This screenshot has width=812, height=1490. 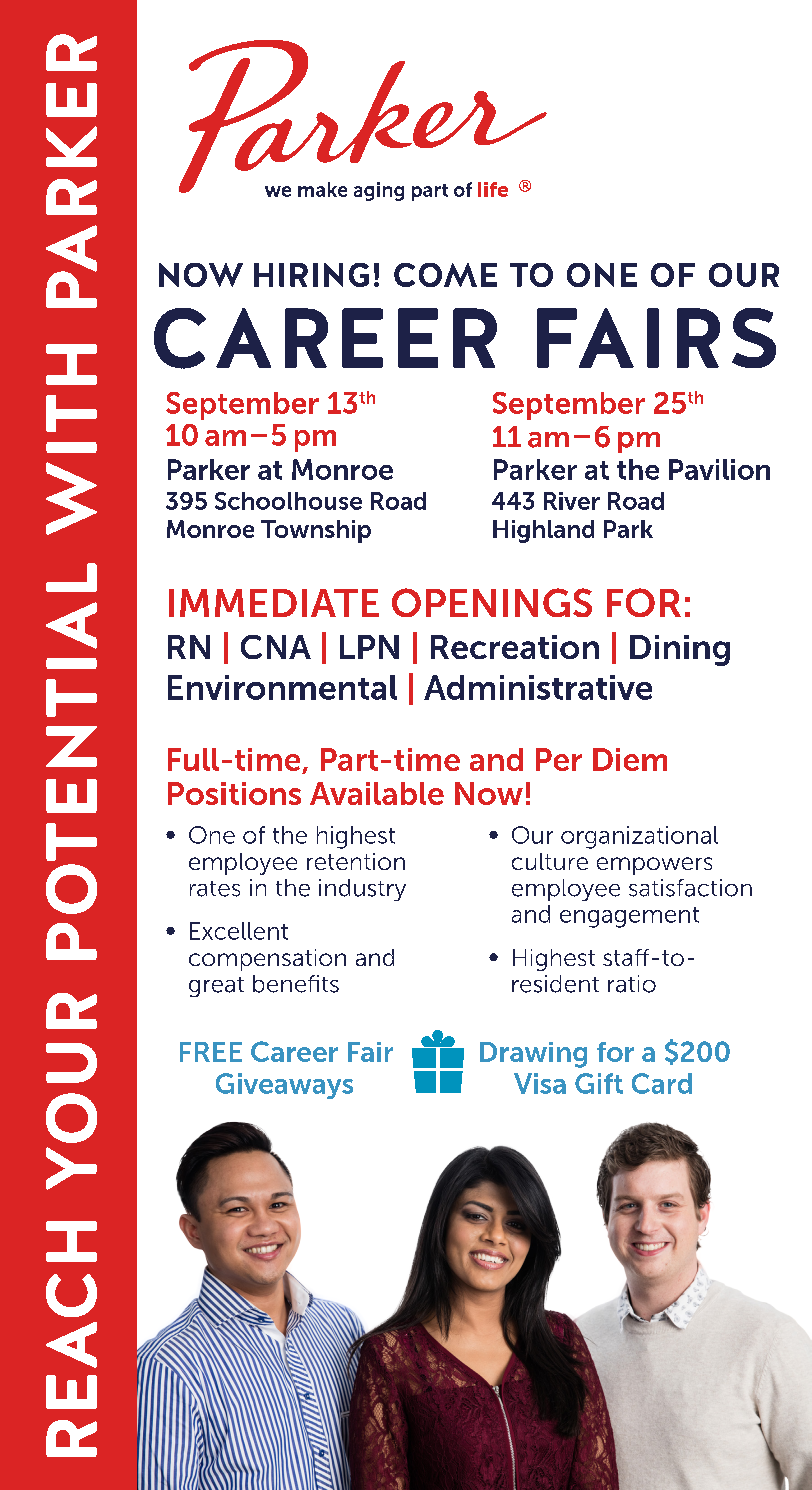 I want to click on Highland, so click(x=543, y=531).
